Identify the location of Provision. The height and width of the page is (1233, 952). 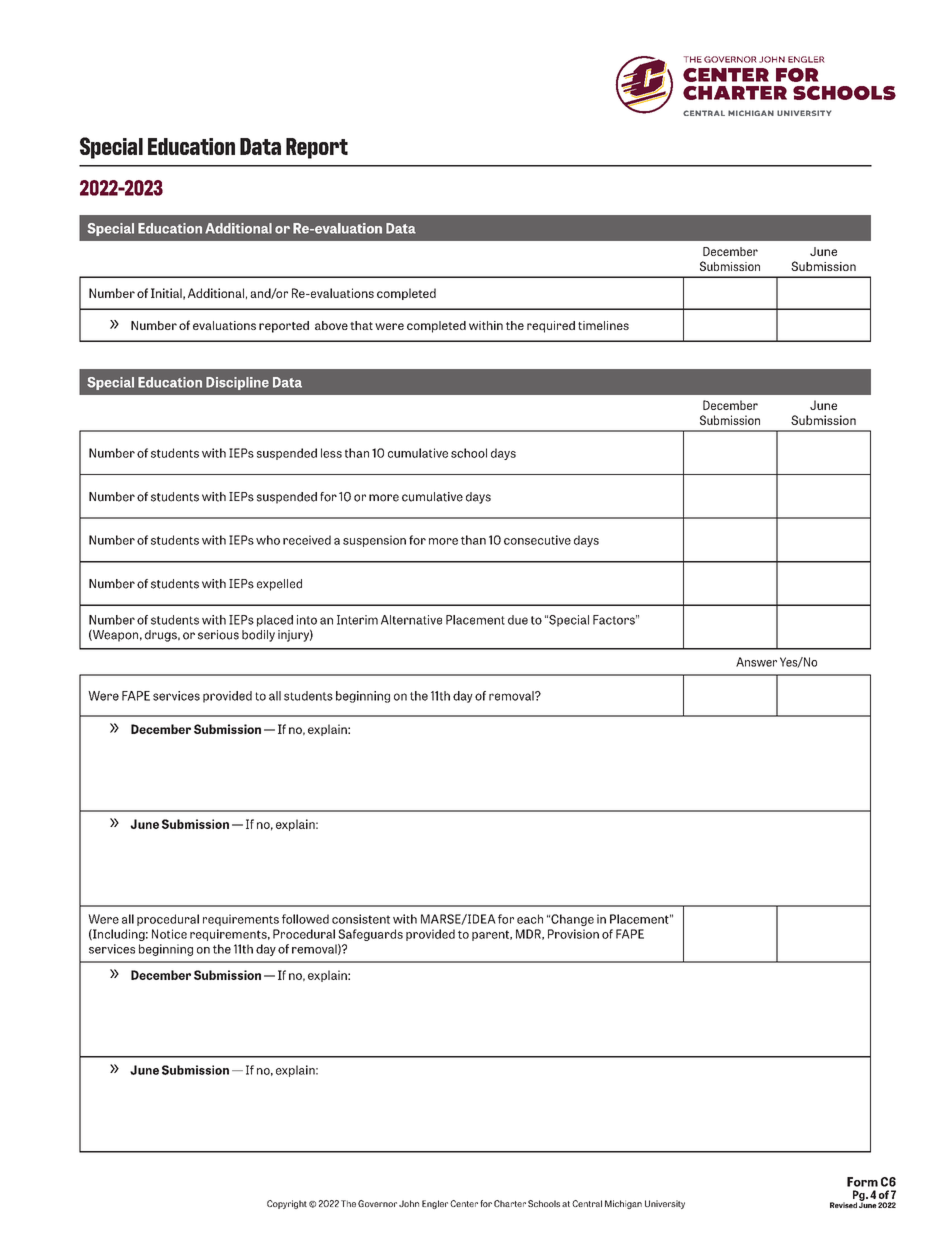
(573, 934).
